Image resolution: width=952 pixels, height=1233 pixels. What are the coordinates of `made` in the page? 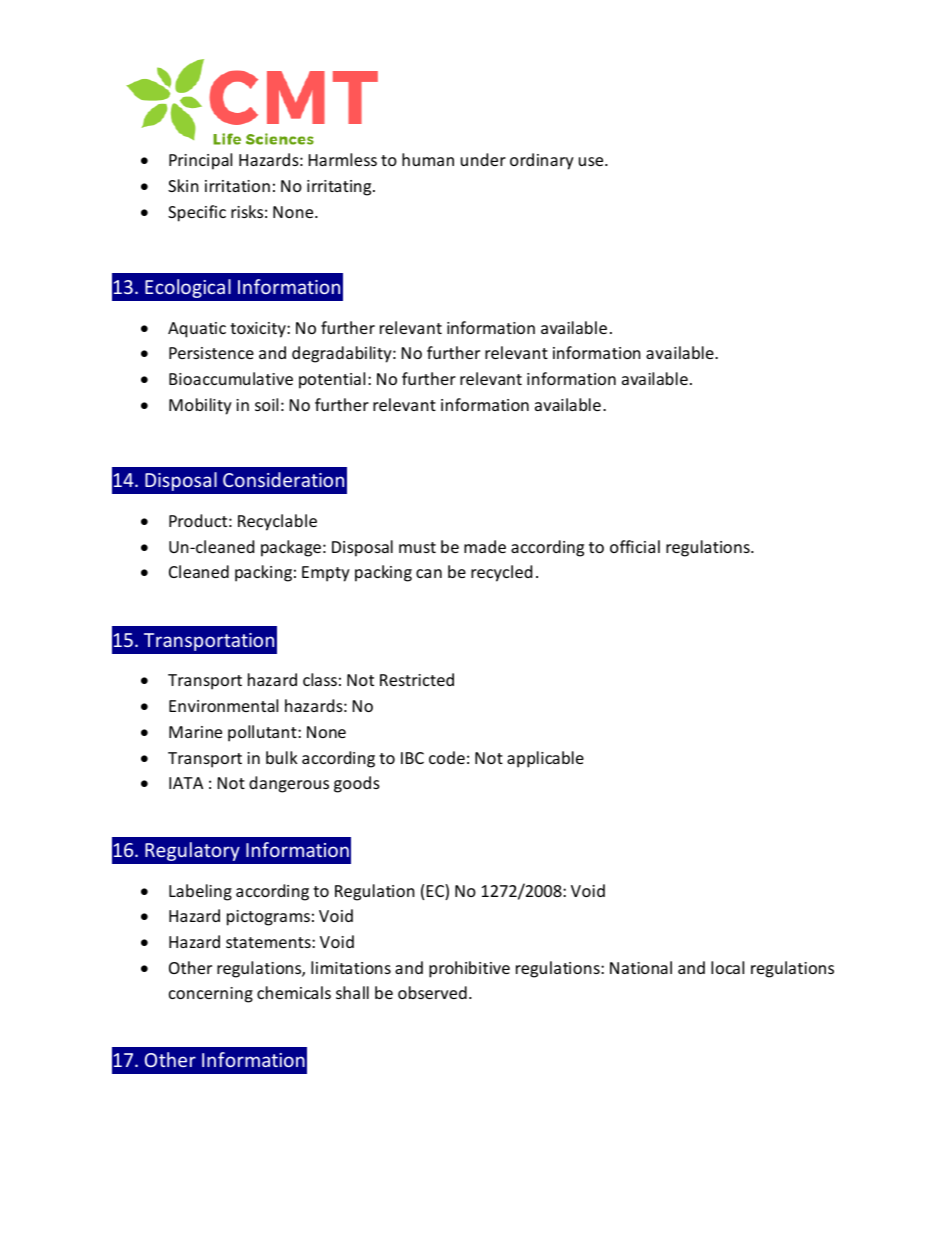 It's located at (485, 546).
